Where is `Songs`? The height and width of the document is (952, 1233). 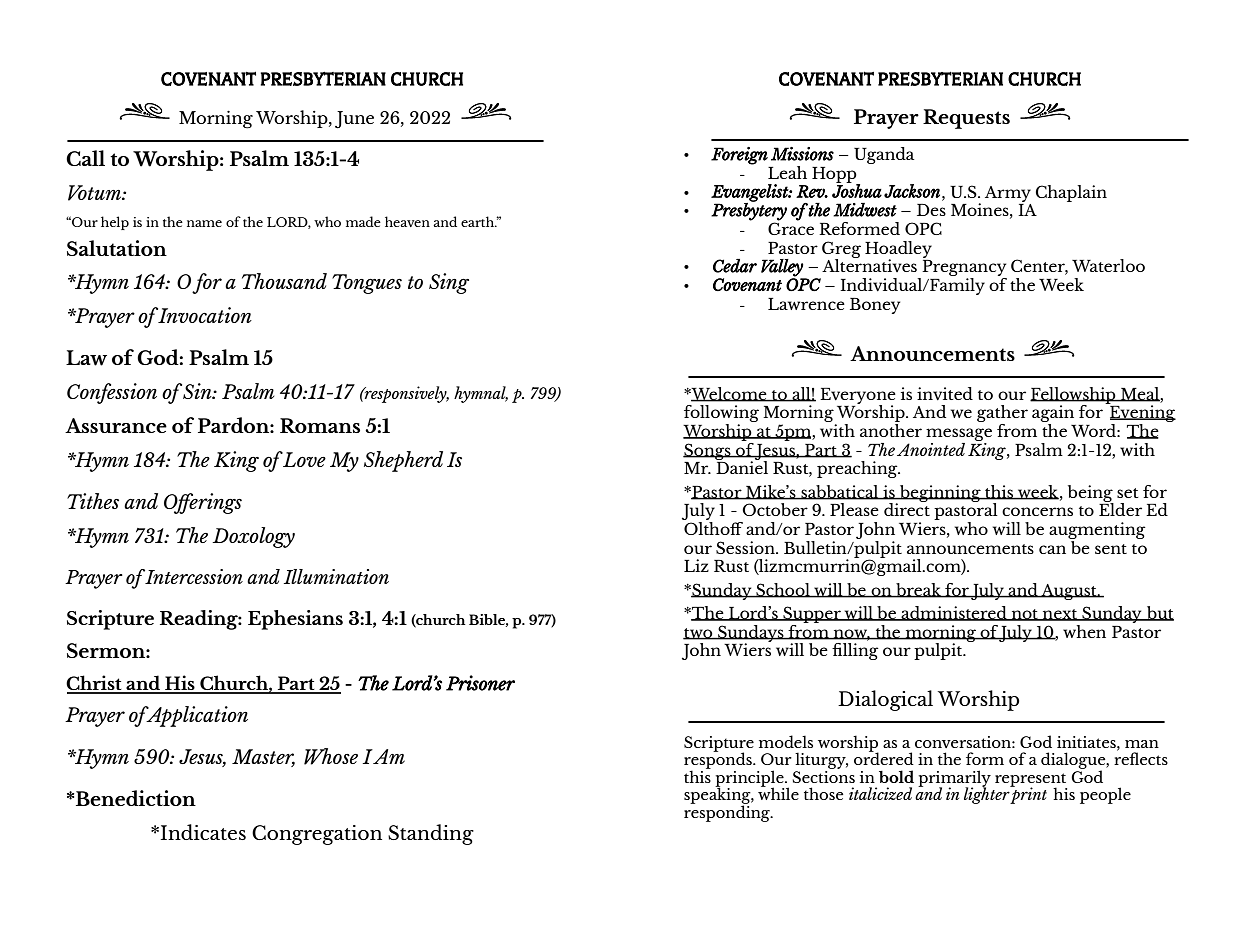 Songs is located at coordinates (708, 451).
